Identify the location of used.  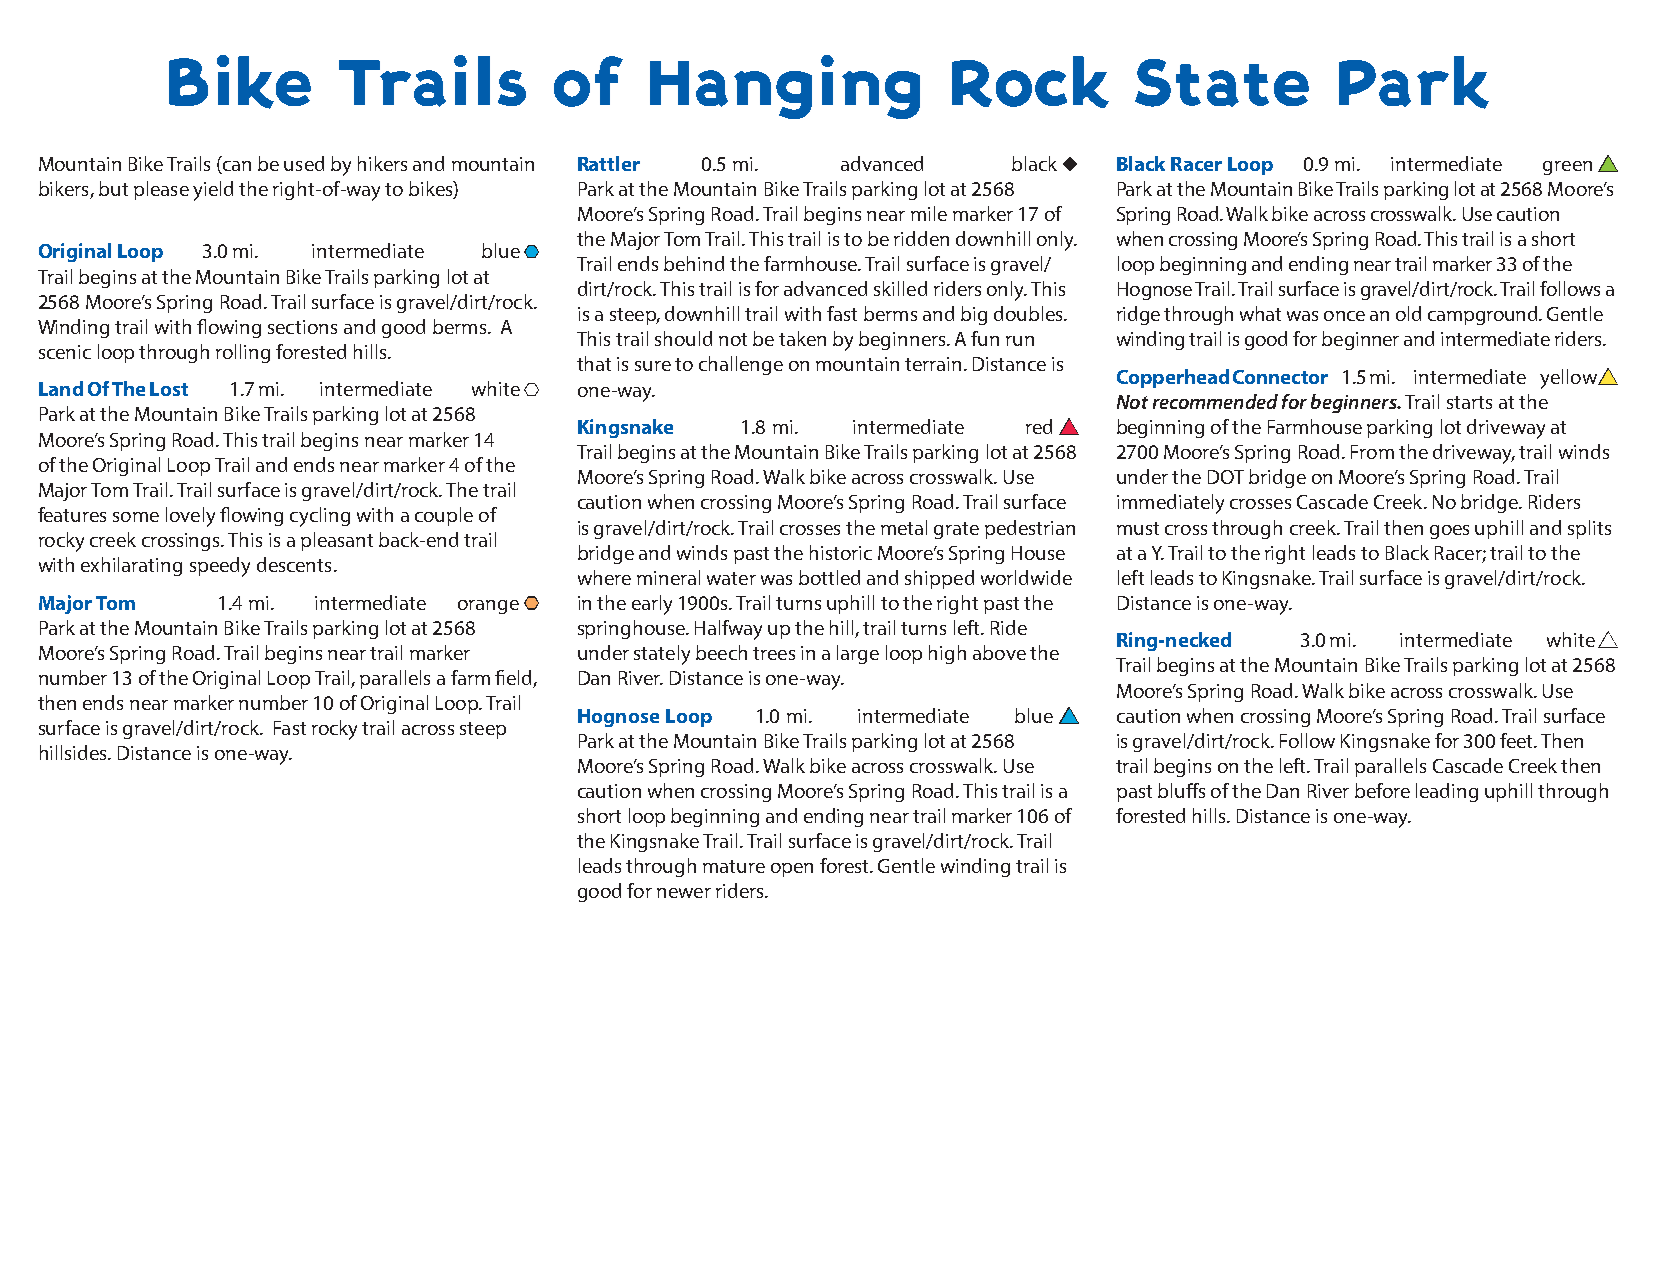
(304, 163).
